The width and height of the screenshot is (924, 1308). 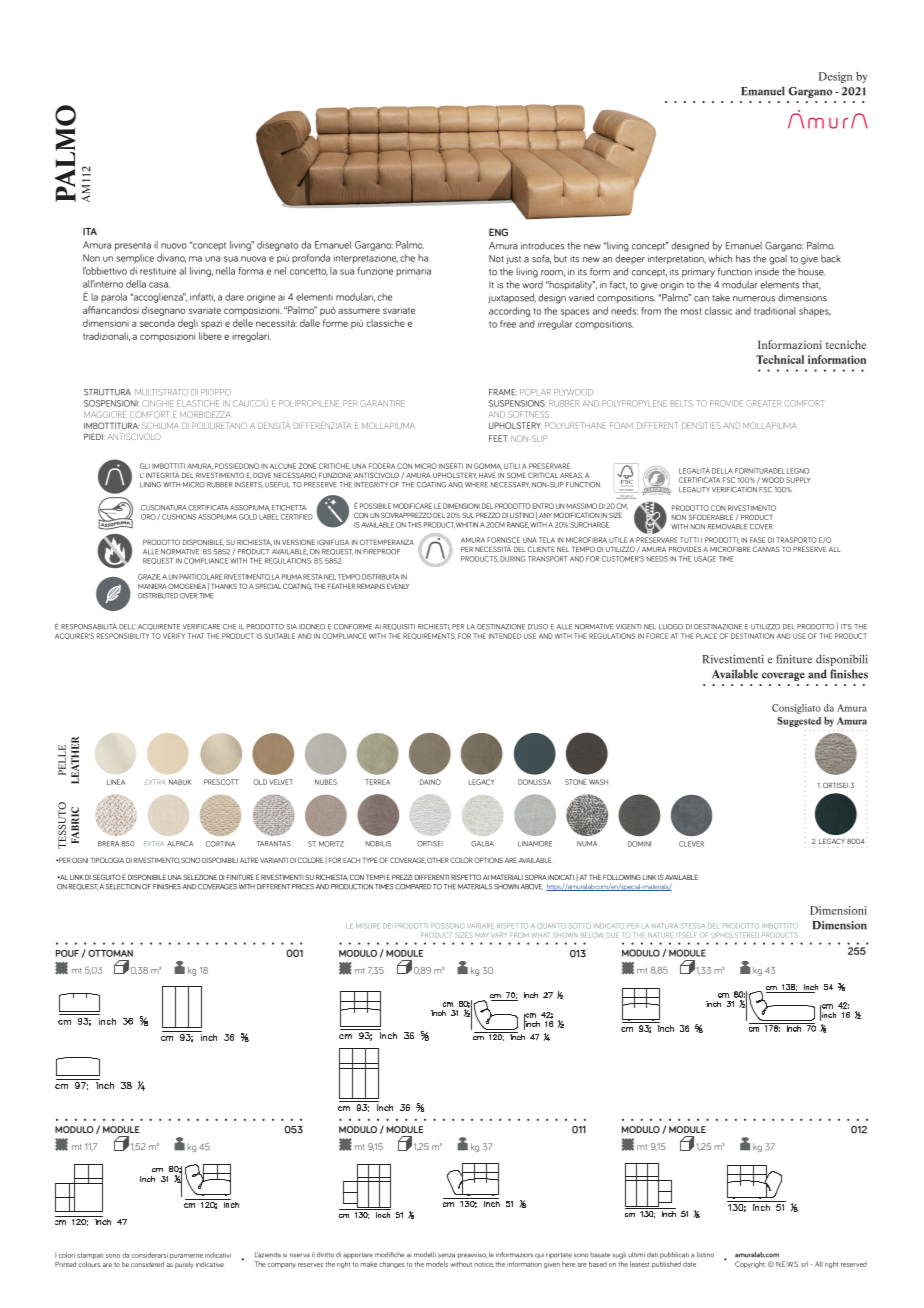 I want to click on models, so click(x=437, y=1264).
